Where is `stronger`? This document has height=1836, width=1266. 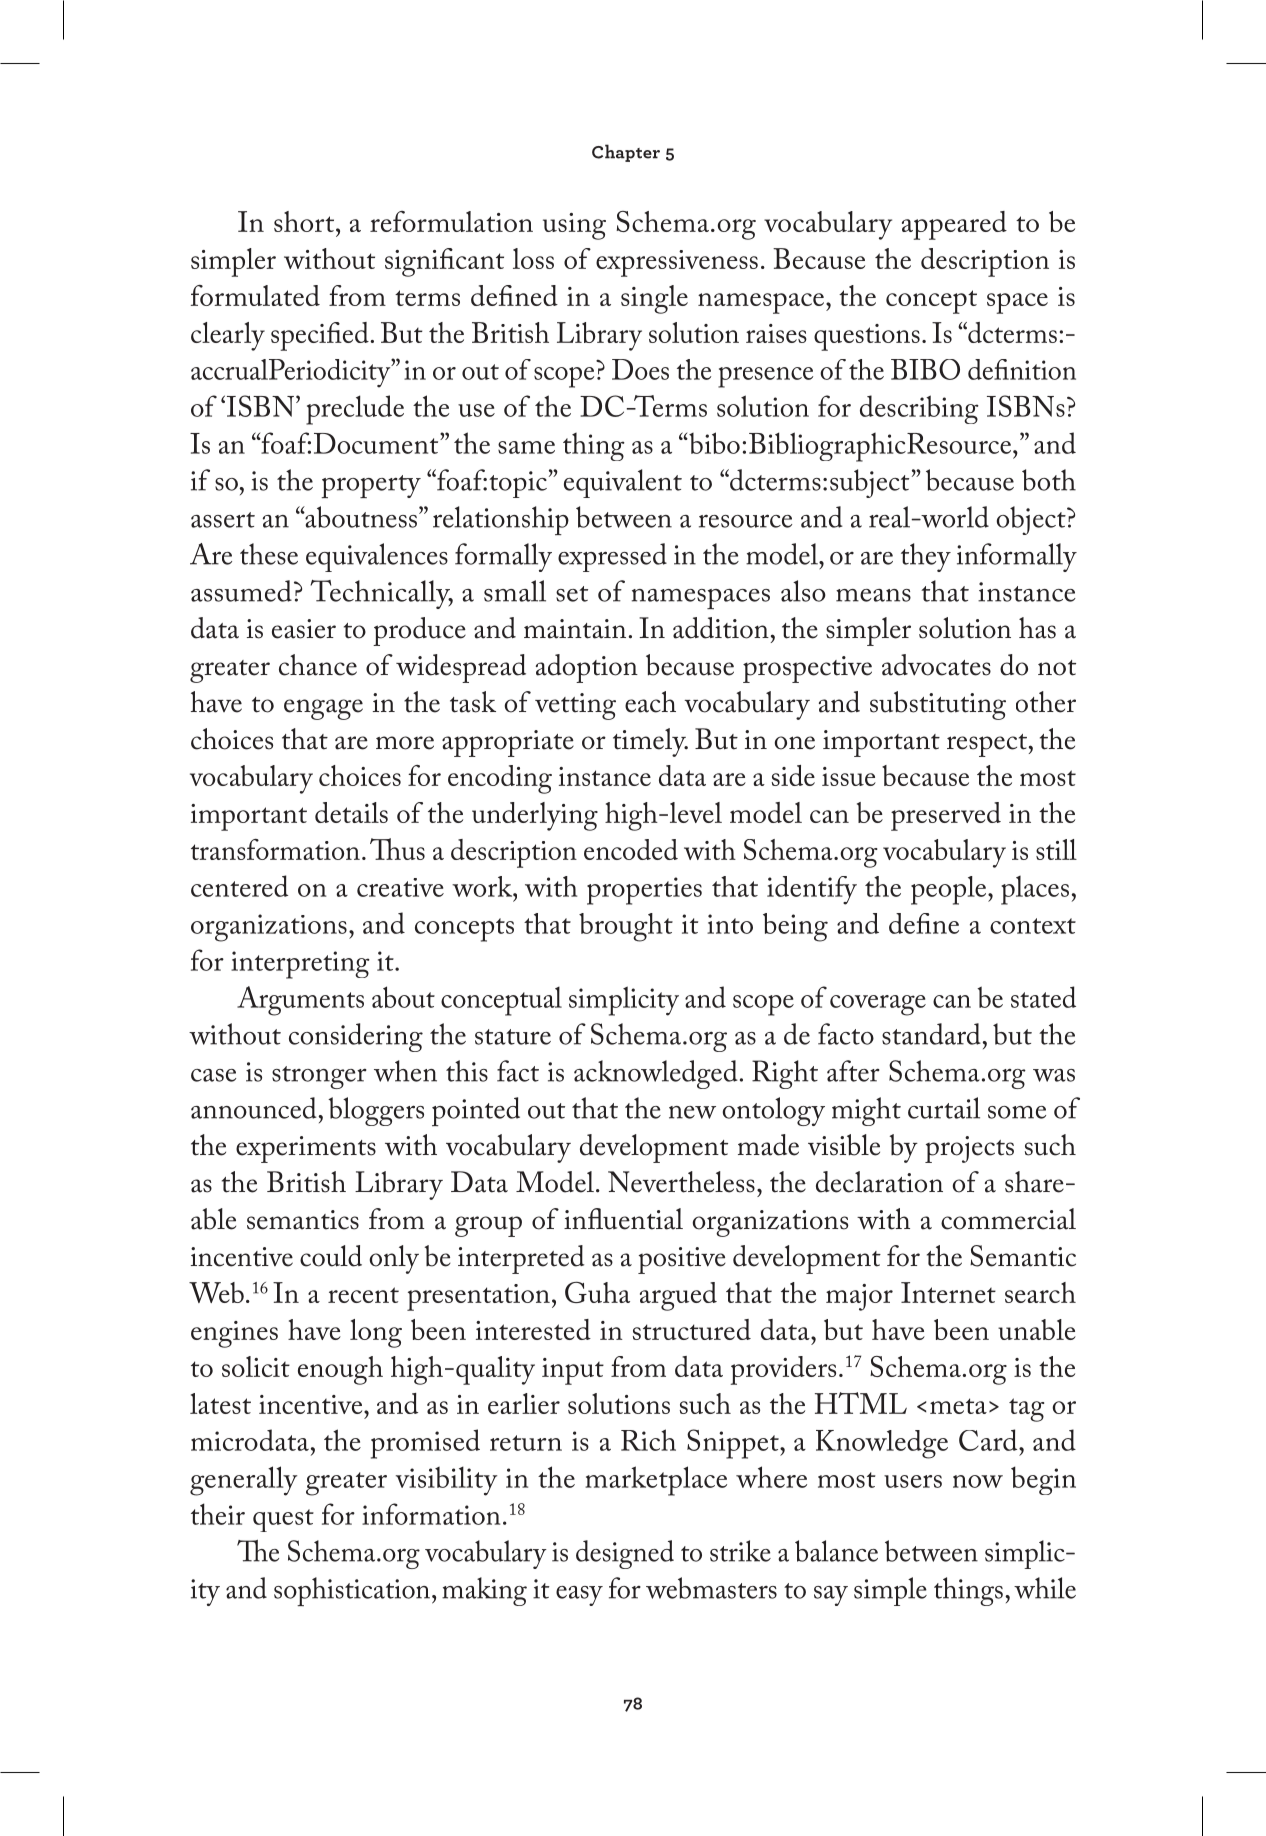 stronger is located at coordinates (319, 1077).
